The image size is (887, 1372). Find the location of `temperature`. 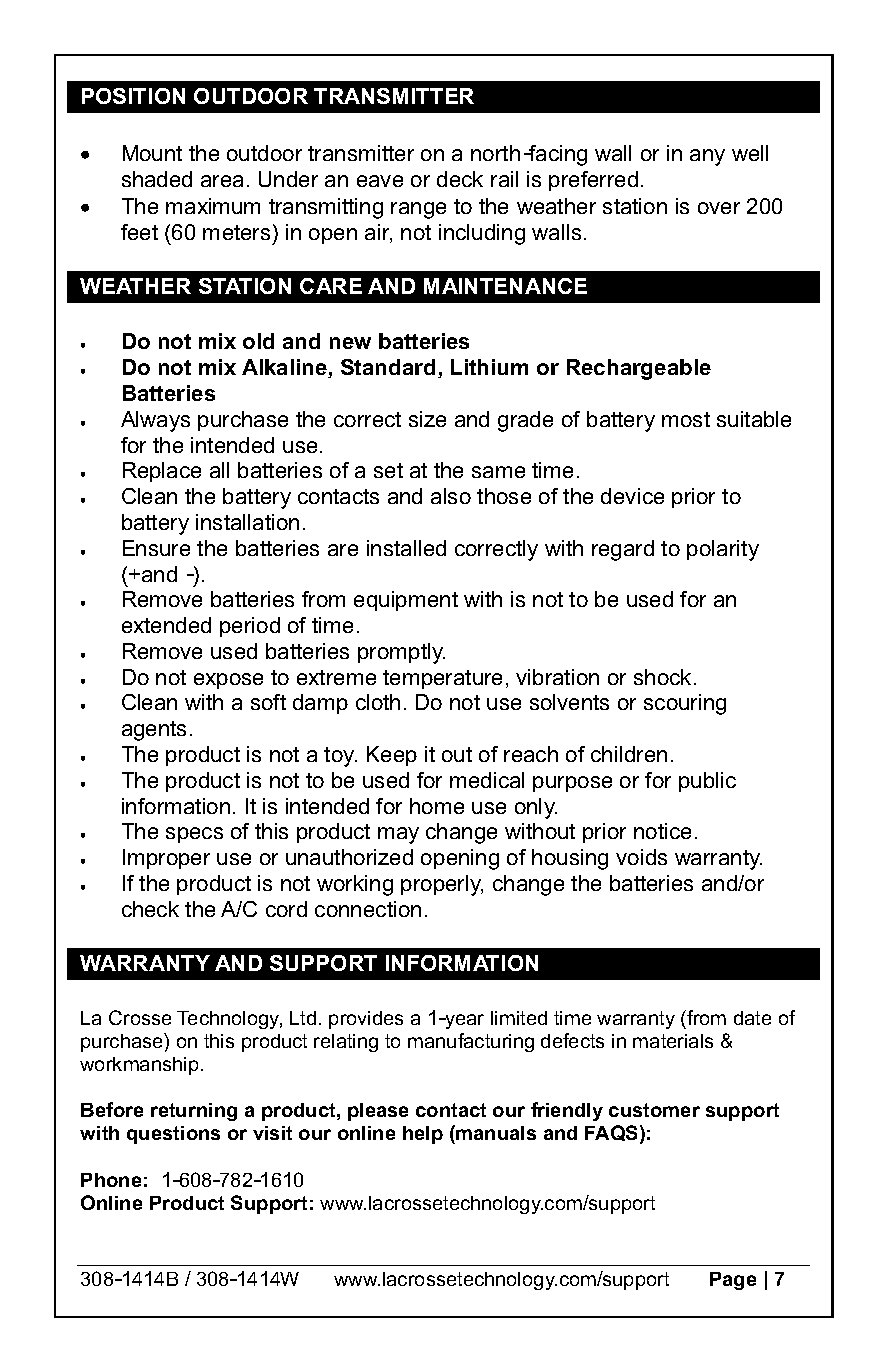

temperature is located at coordinates (442, 679).
